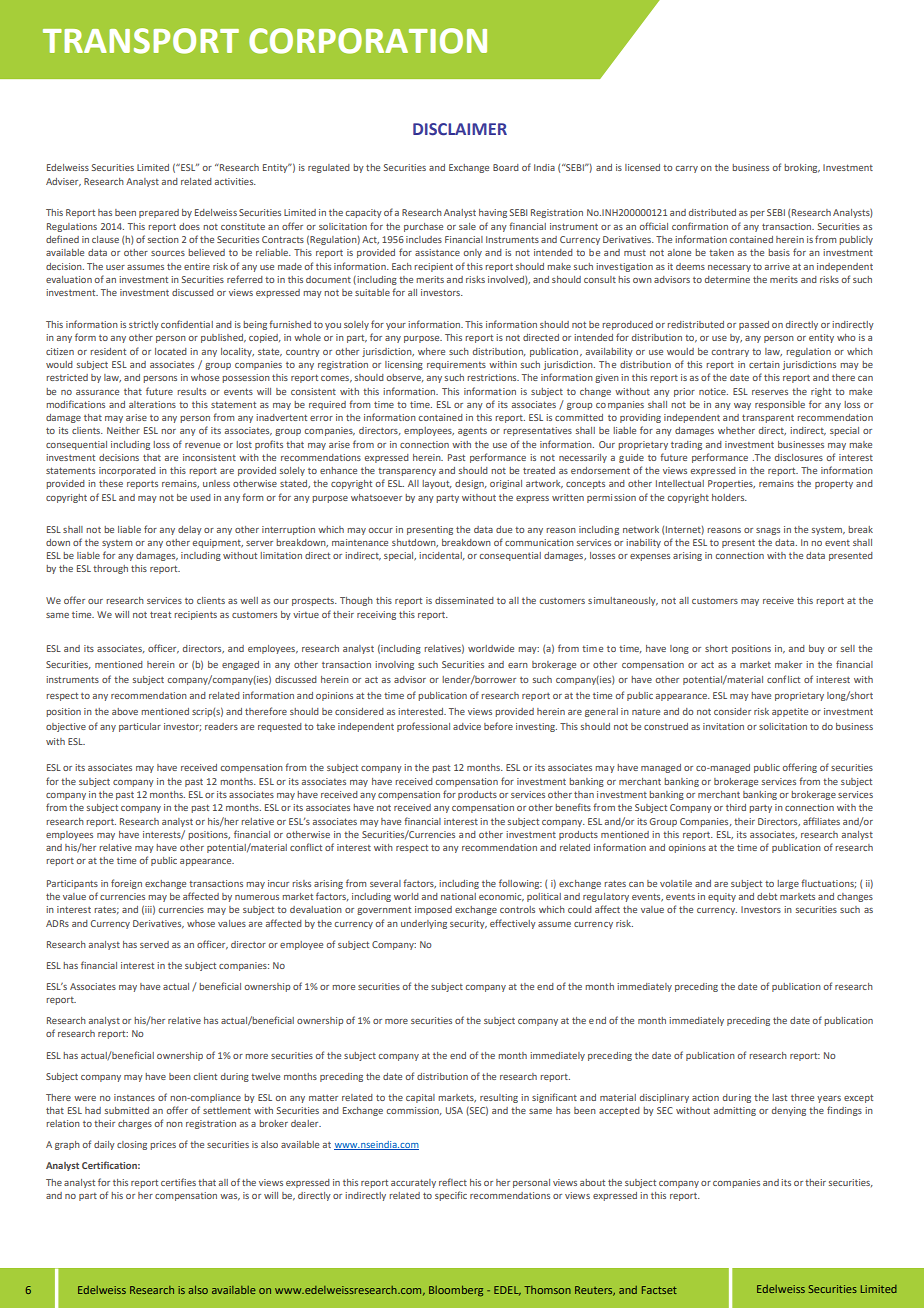 The image size is (924, 1308). What do you see at coordinates (686, 169) in the screenshot?
I see `carry` at bounding box center [686, 169].
